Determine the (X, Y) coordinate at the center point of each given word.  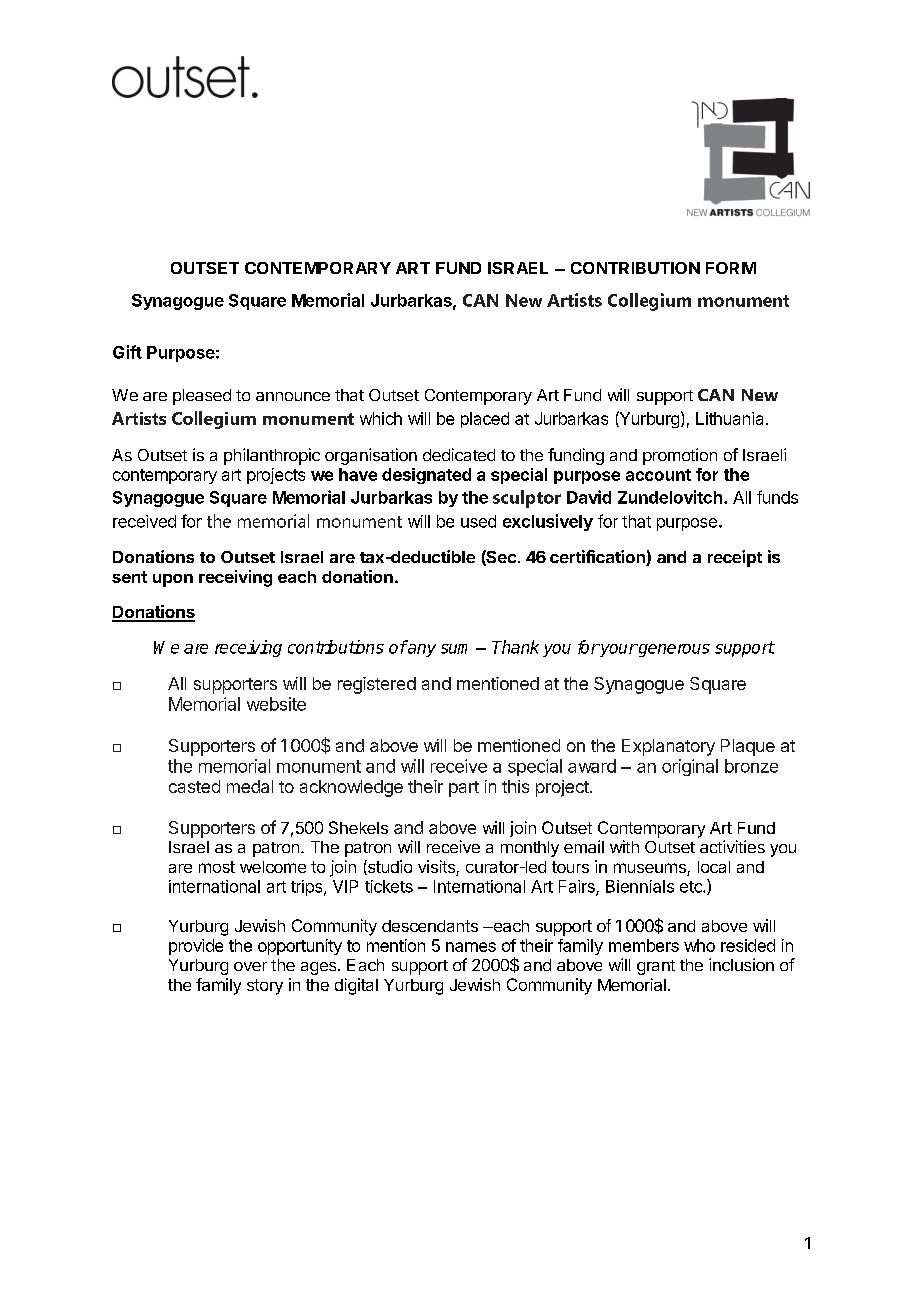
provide (196, 947)
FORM (731, 268)
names (471, 947)
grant (656, 967)
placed (485, 420)
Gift (127, 352)
